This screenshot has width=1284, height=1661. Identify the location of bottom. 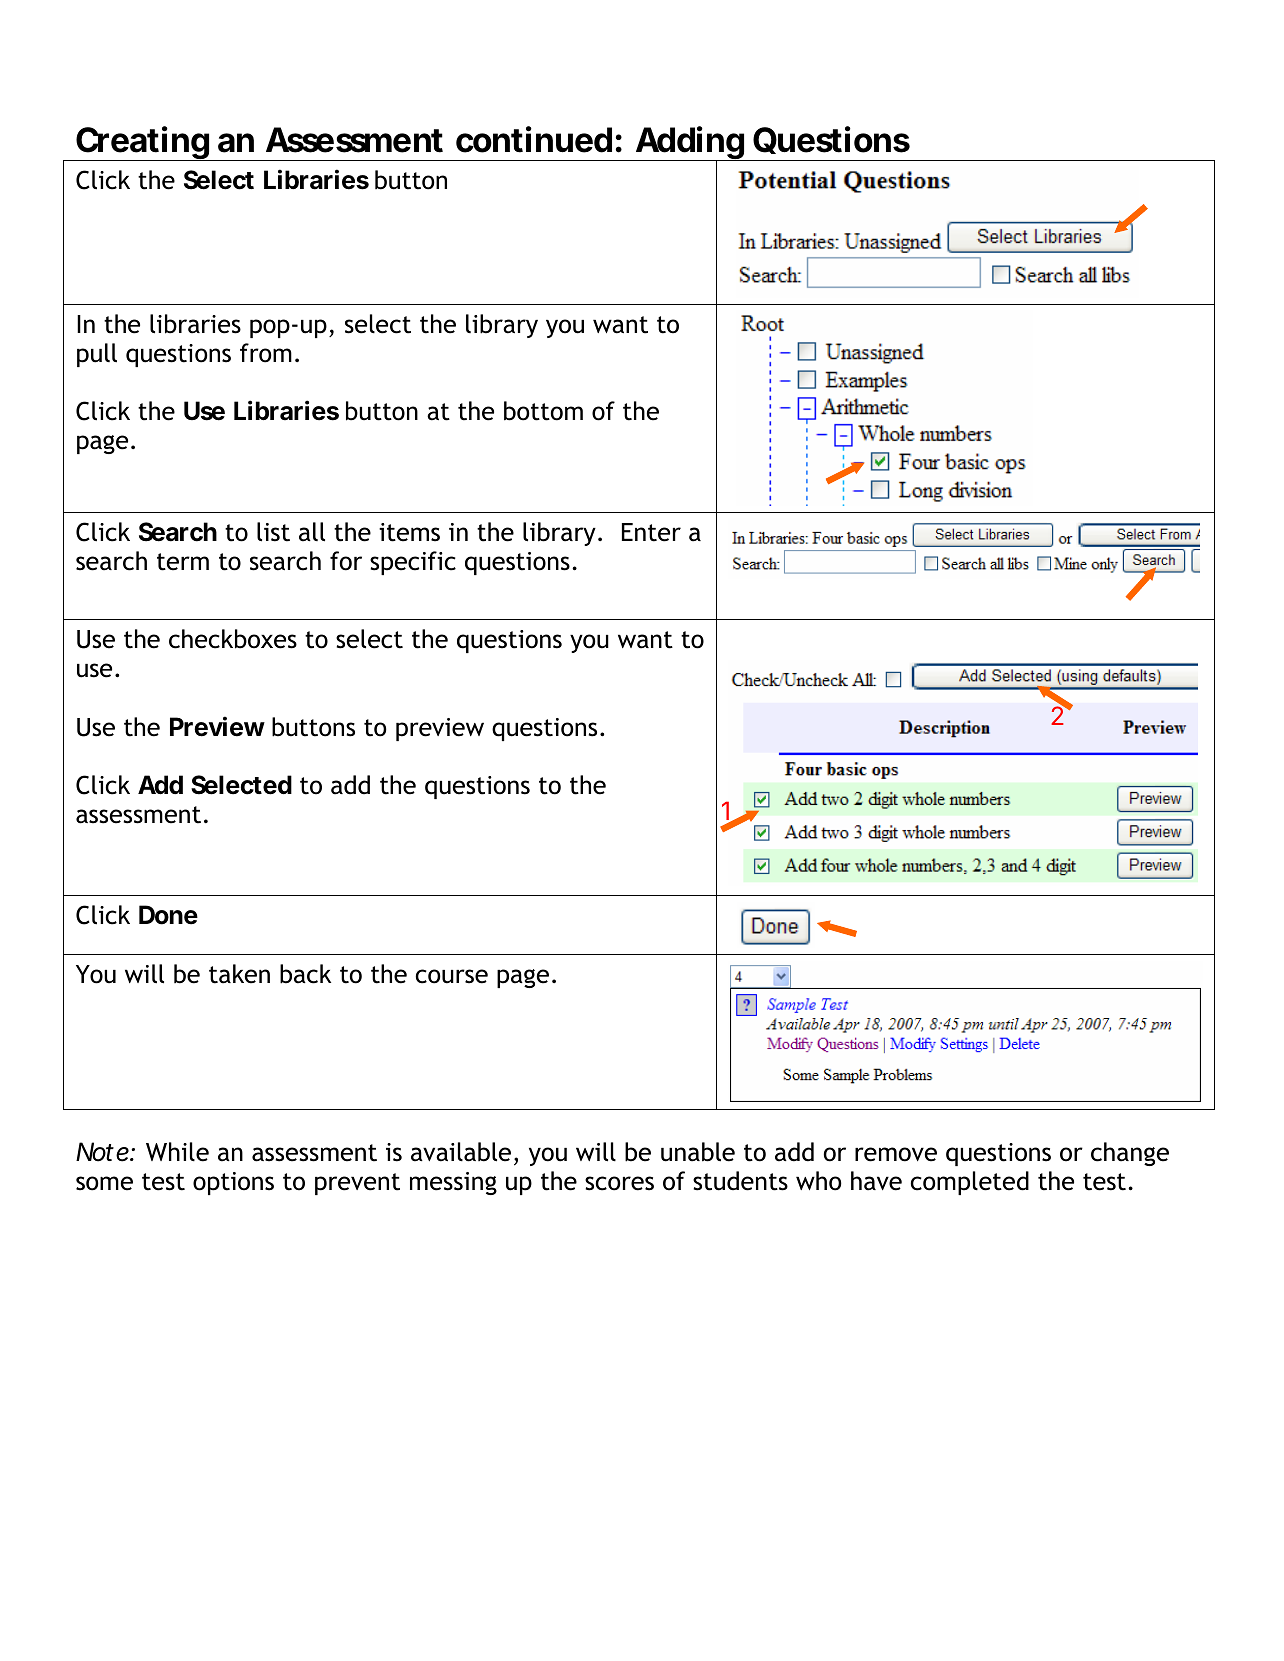
(543, 411).
